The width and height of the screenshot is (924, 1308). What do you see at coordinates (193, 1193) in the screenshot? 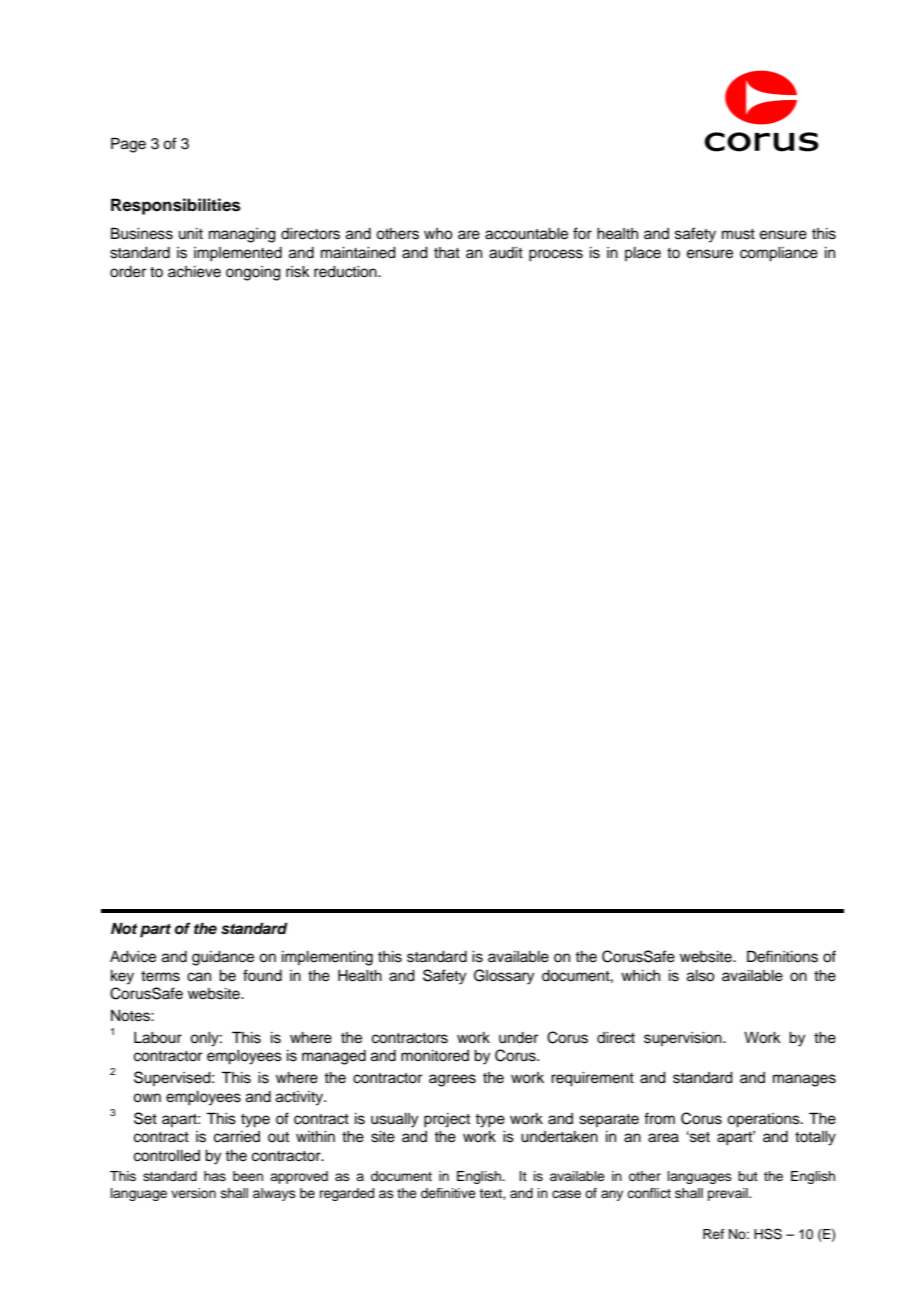
I see `version` at bounding box center [193, 1193].
